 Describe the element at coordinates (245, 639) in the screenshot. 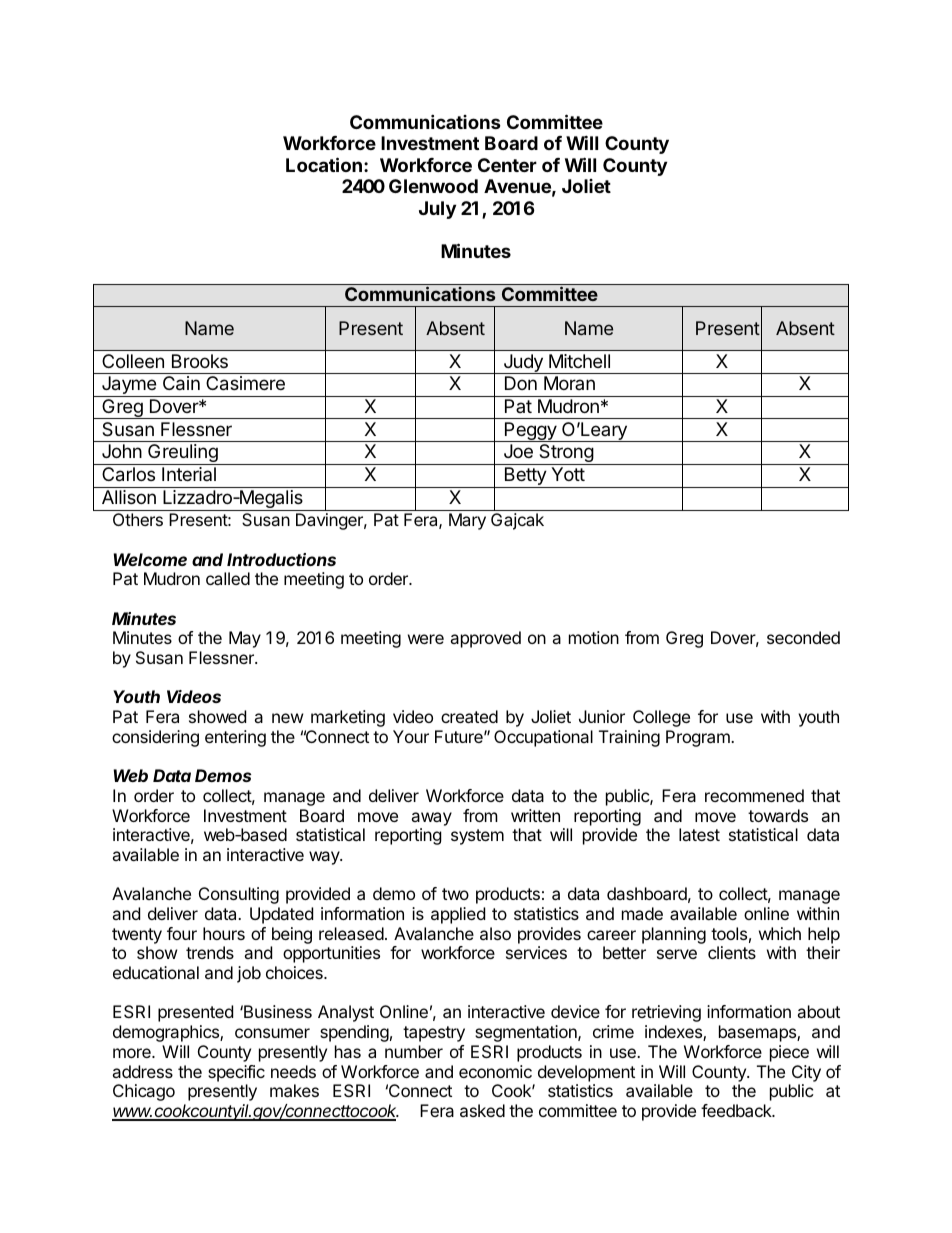

I see `May` at that location.
